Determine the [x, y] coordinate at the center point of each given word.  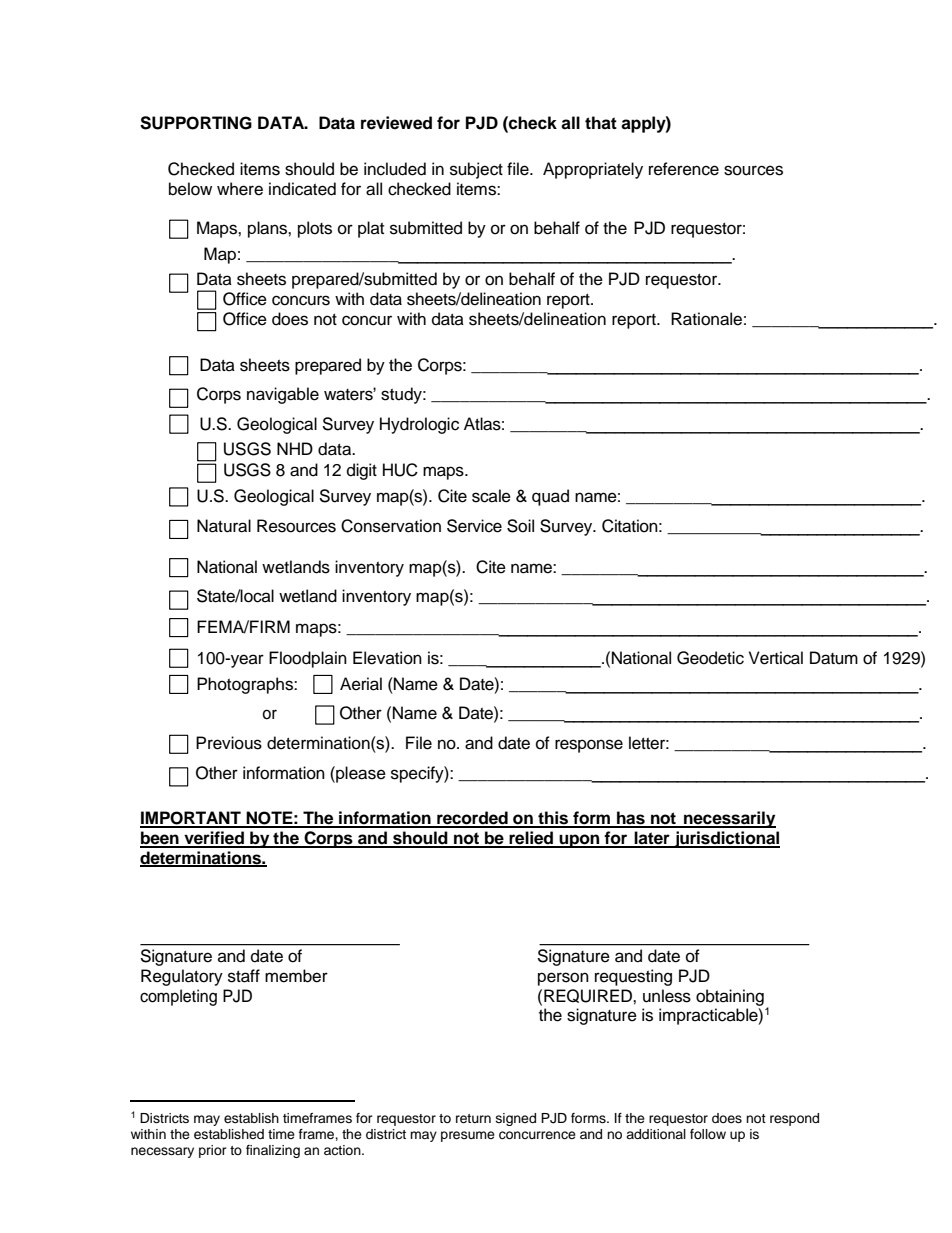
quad [550, 497]
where [240, 189]
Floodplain [308, 659]
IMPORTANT [191, 819]
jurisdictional [726, 839]
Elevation [387, 658]
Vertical [776, 658]
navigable [283, 395]
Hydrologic [419, 425]
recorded [472, 819]
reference [684, 169]
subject [476, 170]
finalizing [273, 1151]
